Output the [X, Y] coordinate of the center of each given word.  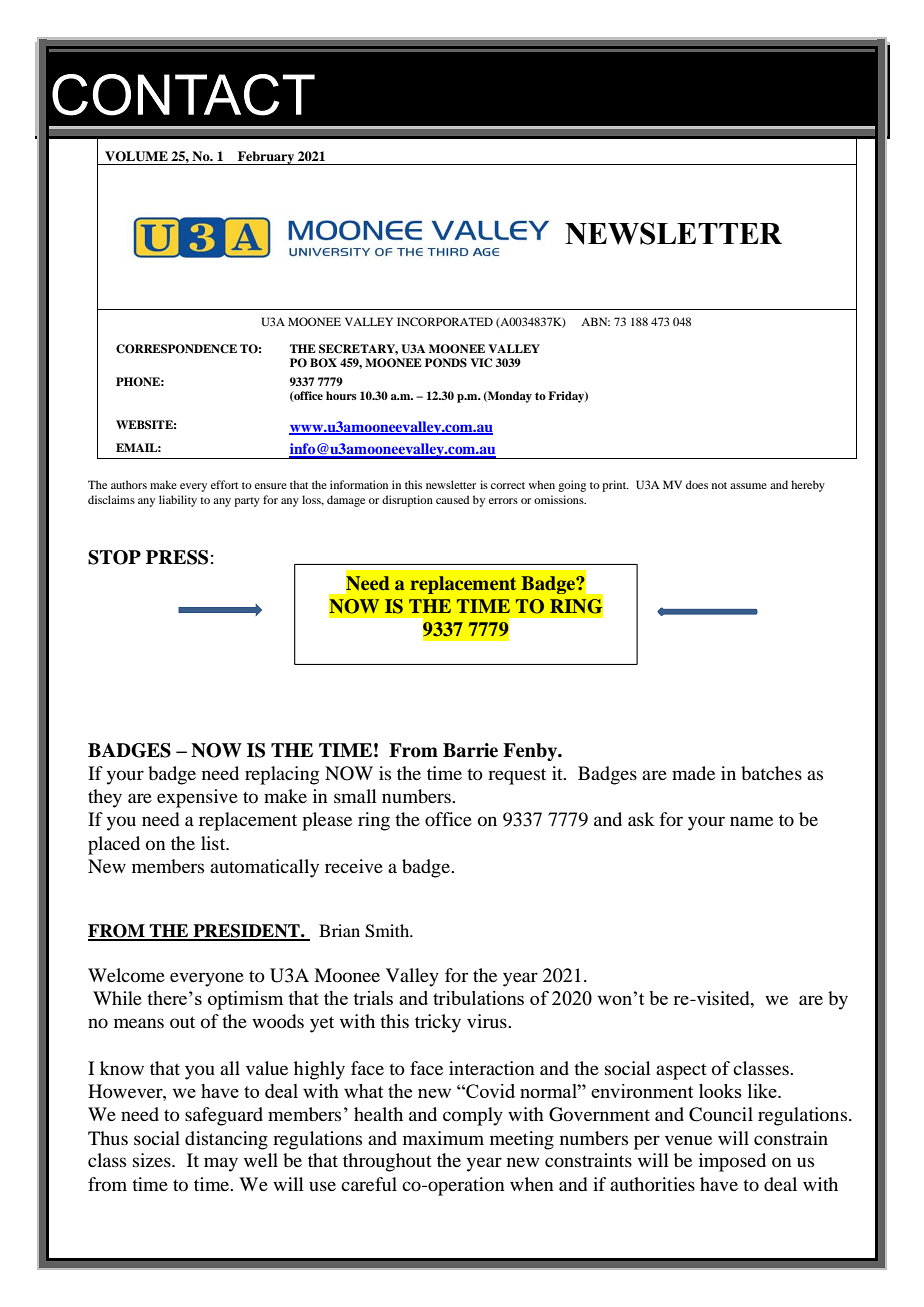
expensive [197, 798]
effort [224, 484]
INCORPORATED [445, 321]
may [221, 1164]
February [266, 158]
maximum [443, 1138]
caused [452, 499]
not [719, 485]
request [517, 776]
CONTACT [183, 95]
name [751, 821]
